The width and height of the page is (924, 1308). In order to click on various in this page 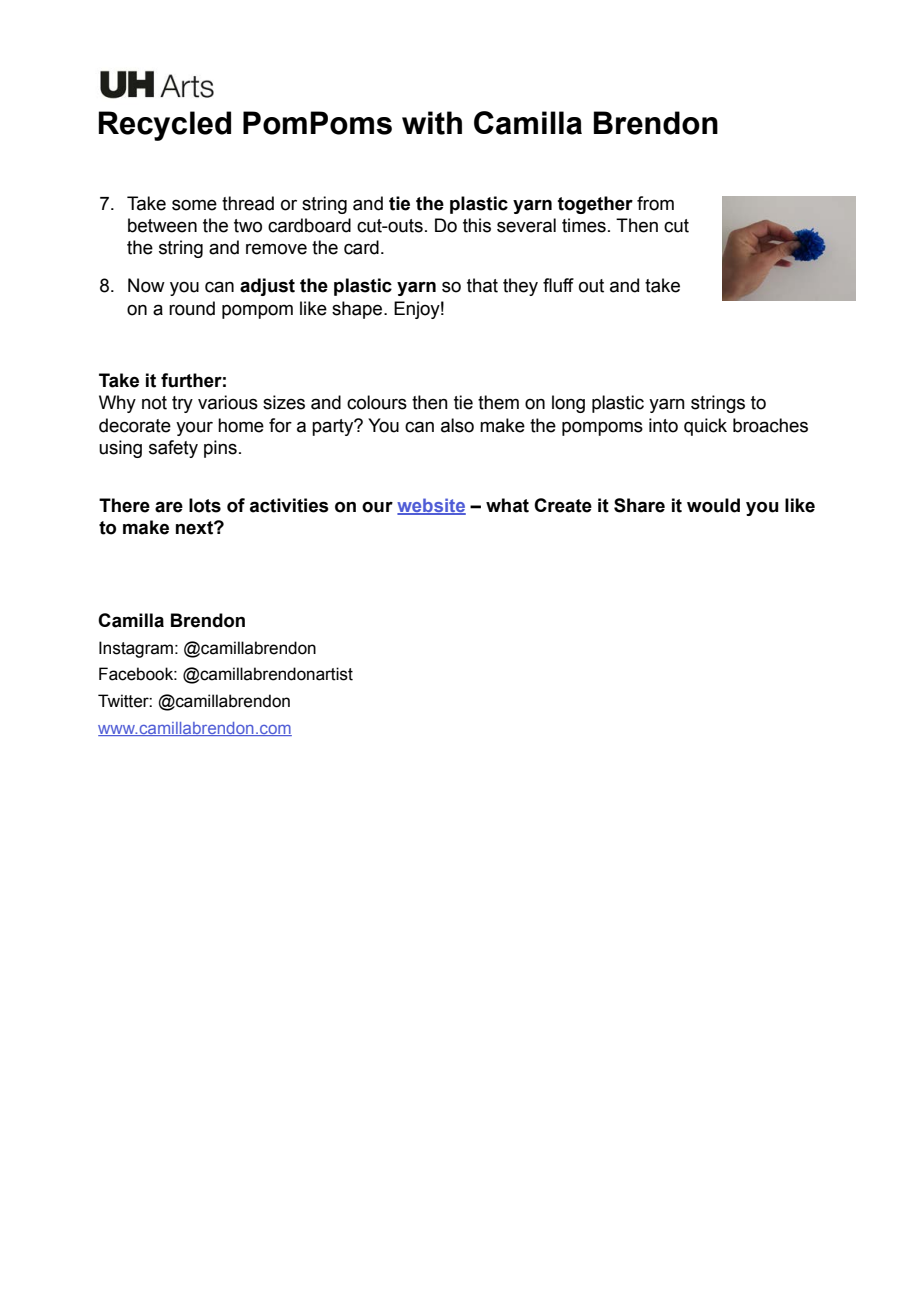, I will do `click(228, 402)`.
